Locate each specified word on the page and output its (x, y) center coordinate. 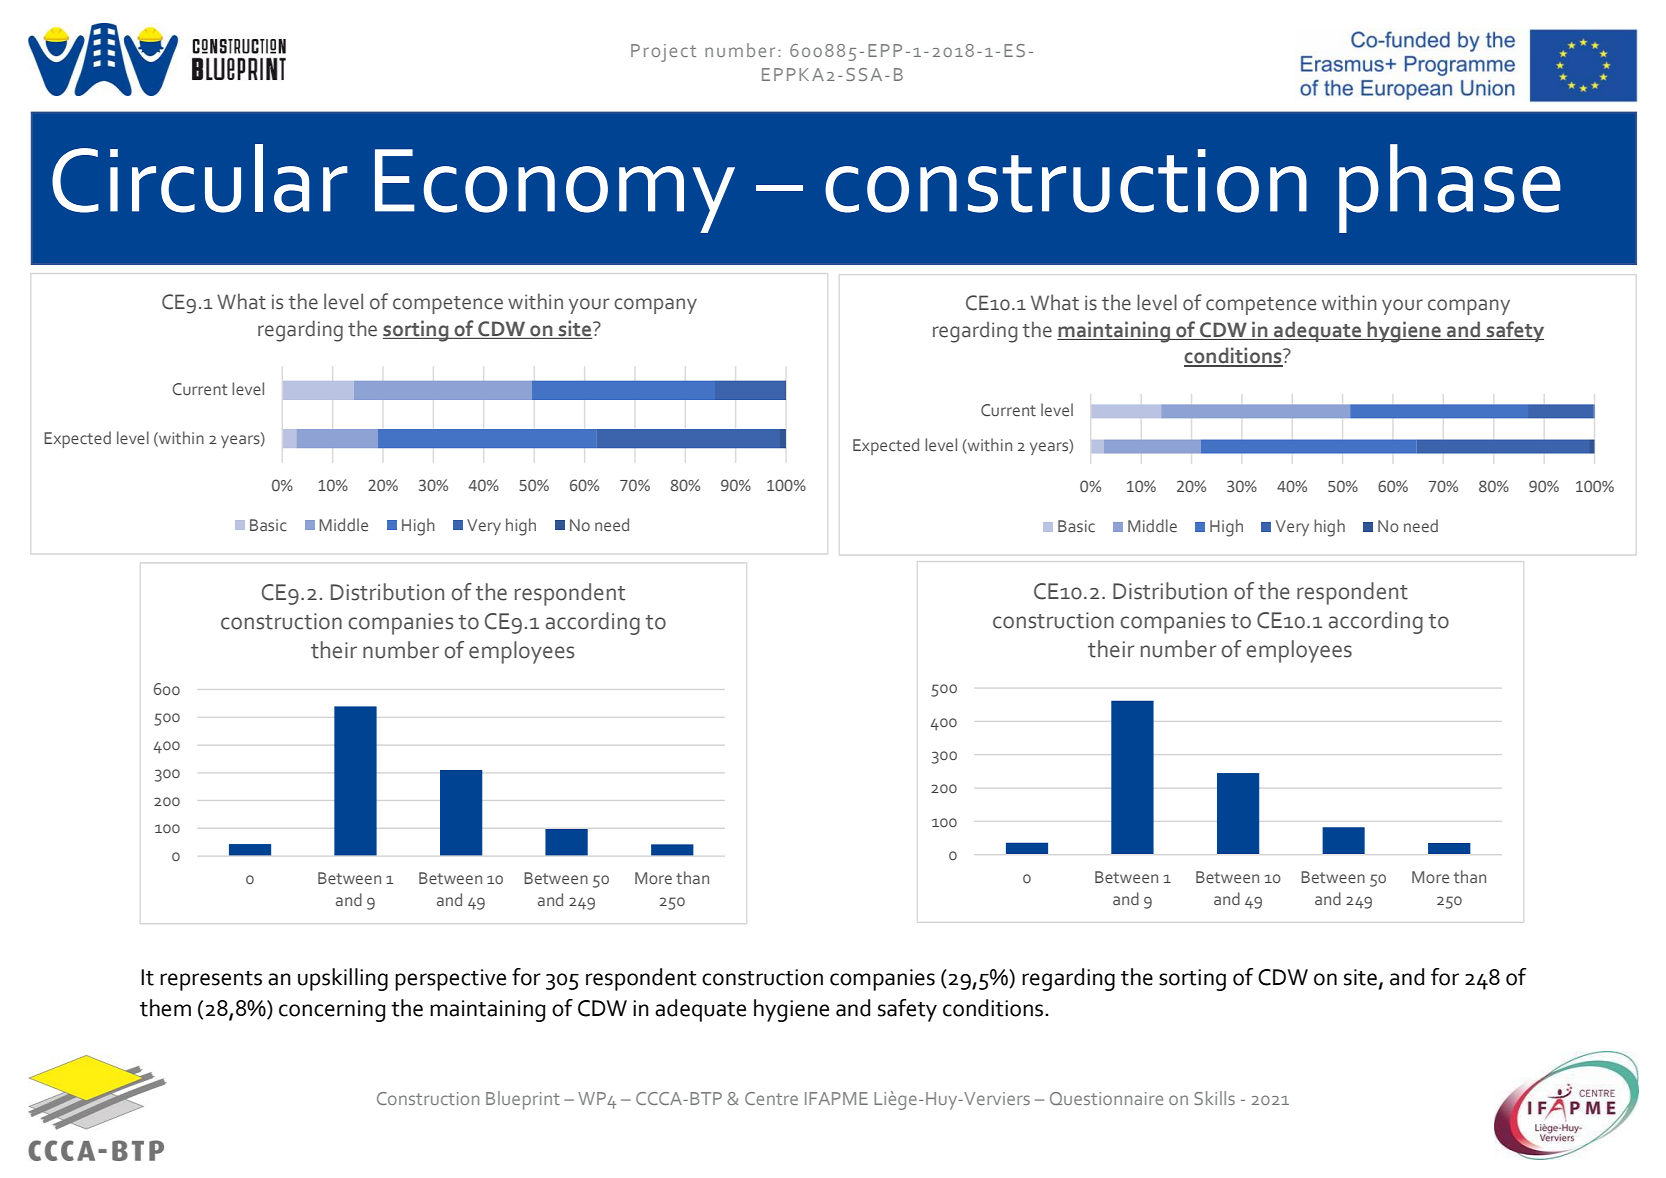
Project (663, 53)
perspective (450, 980)
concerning (332, 1011)
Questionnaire (1106, 1098)
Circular (200, 178)
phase (1450, 188)
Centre (771, 1098)
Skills (1214, 1098)
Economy (555, 191)
